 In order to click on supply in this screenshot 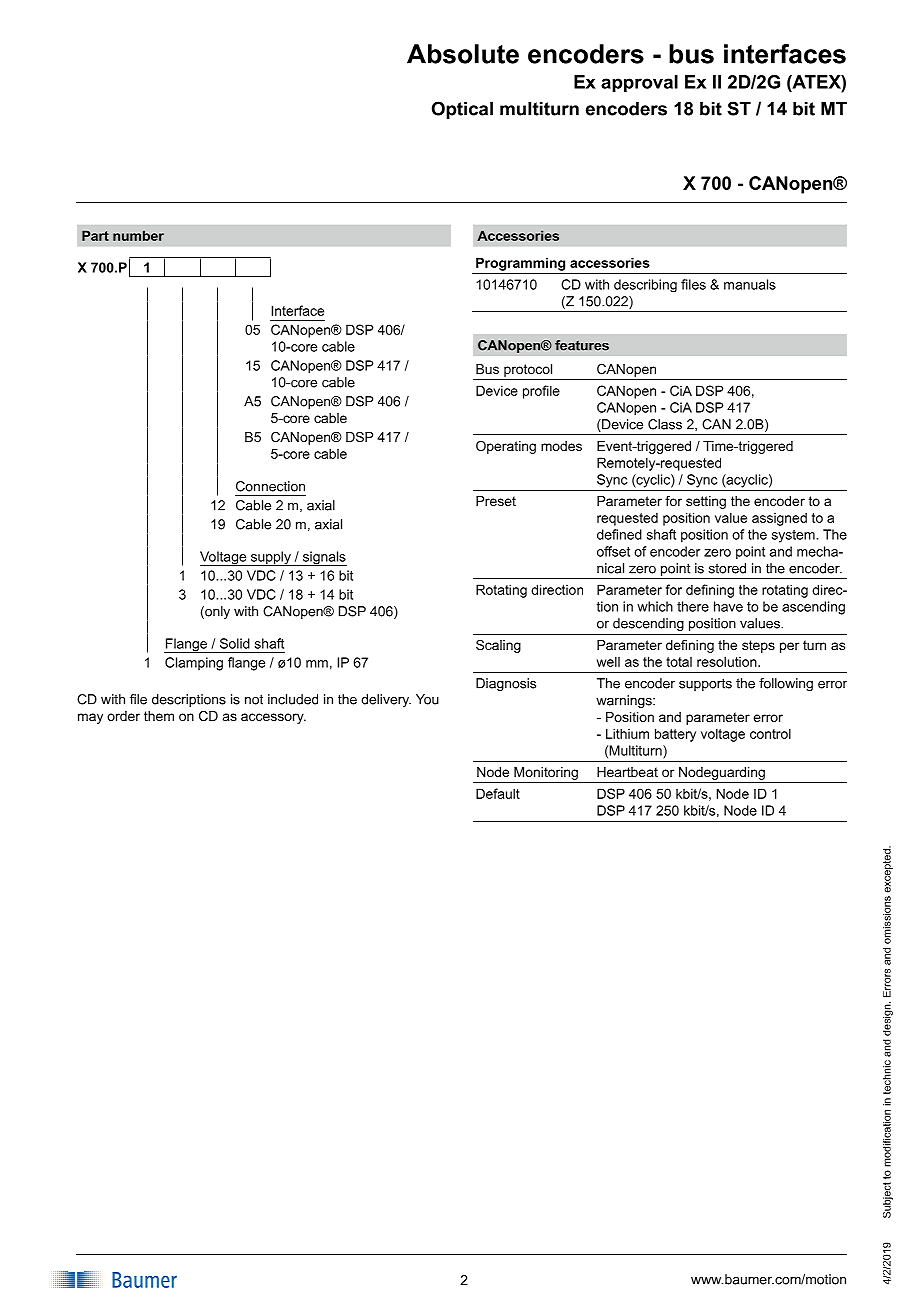, I will do `click(271, 558)`.
